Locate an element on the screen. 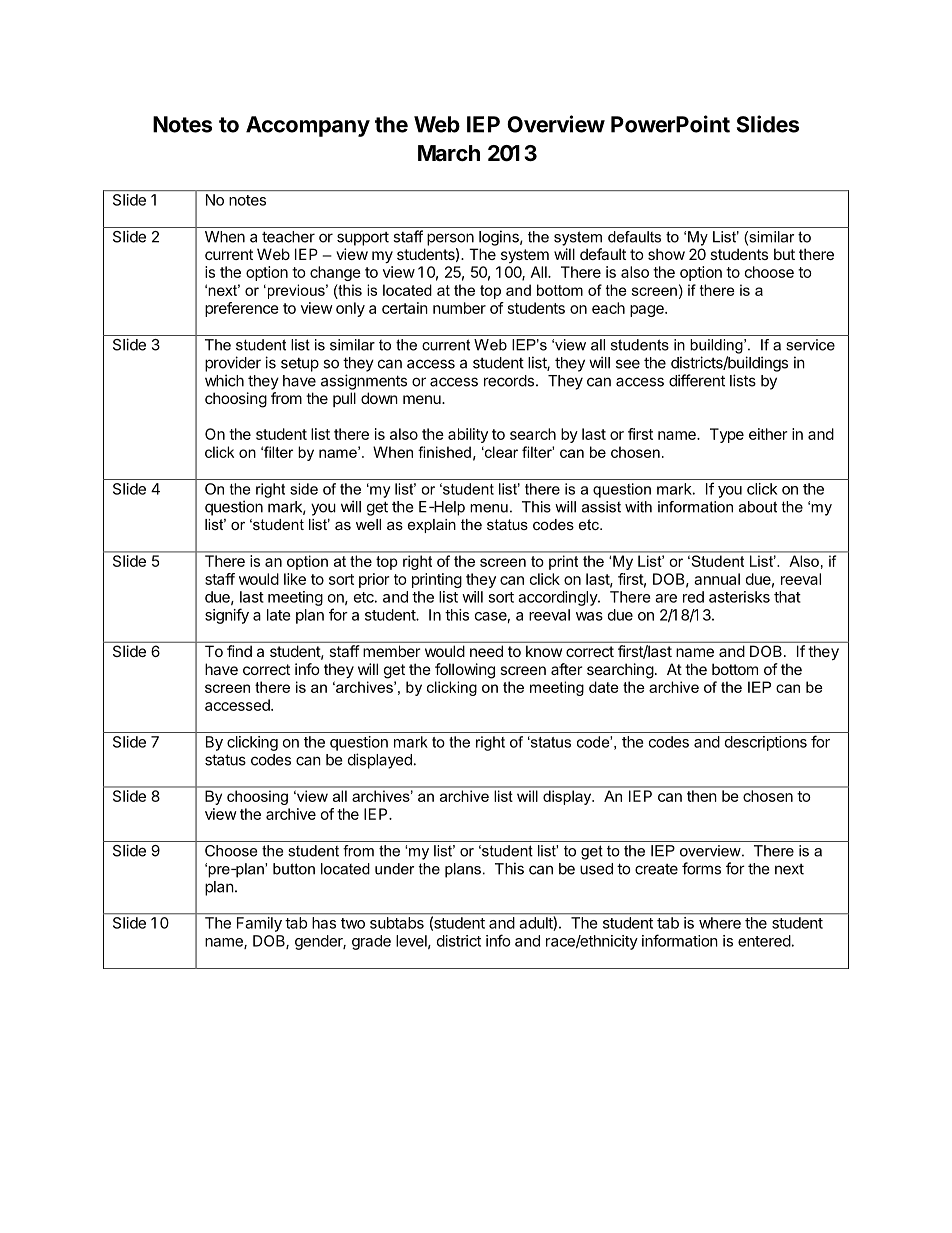 The image size is (952, 1233). pull is located at coordinates (344, 399).
